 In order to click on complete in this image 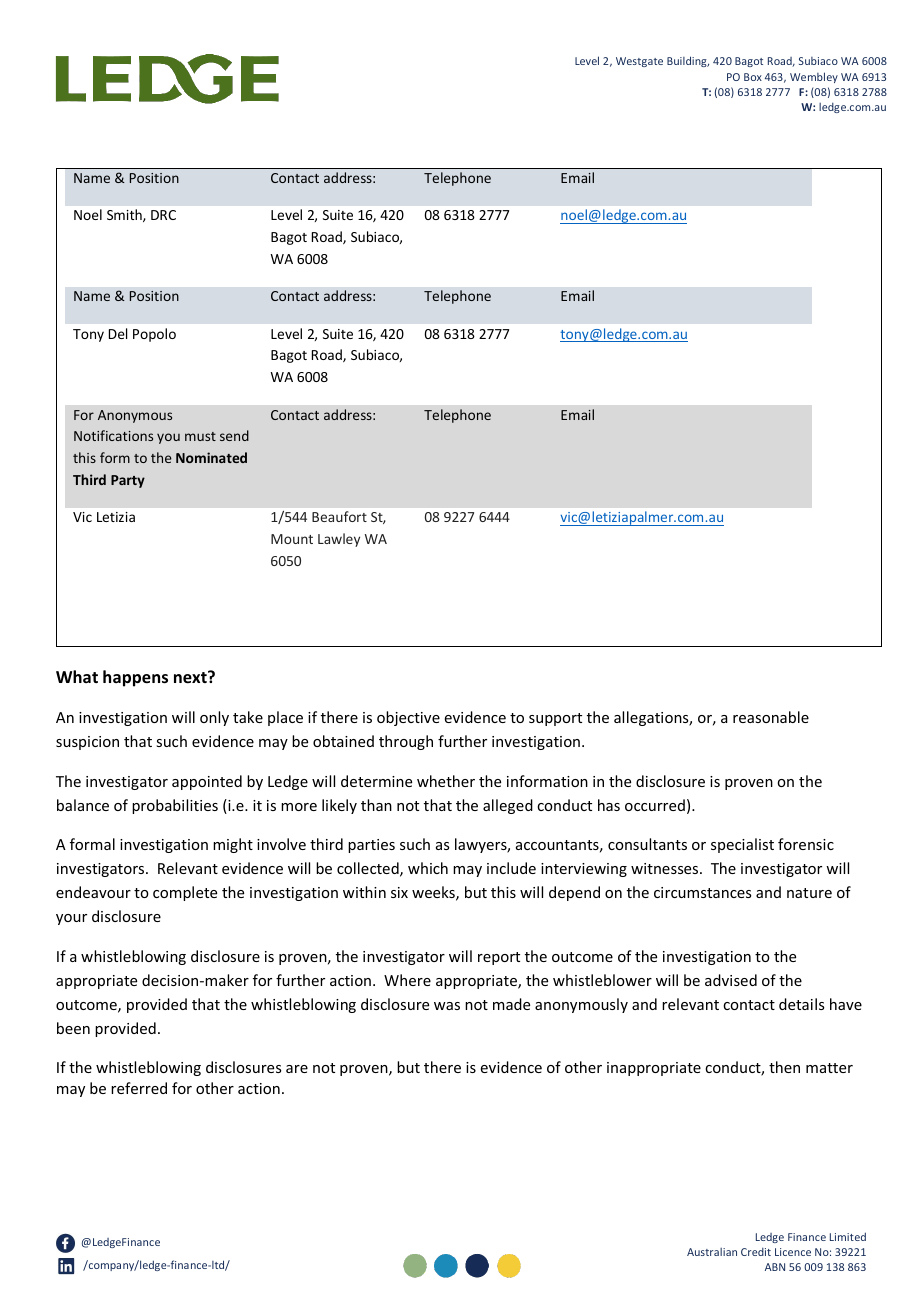, I will do `click(185, 893)`.
